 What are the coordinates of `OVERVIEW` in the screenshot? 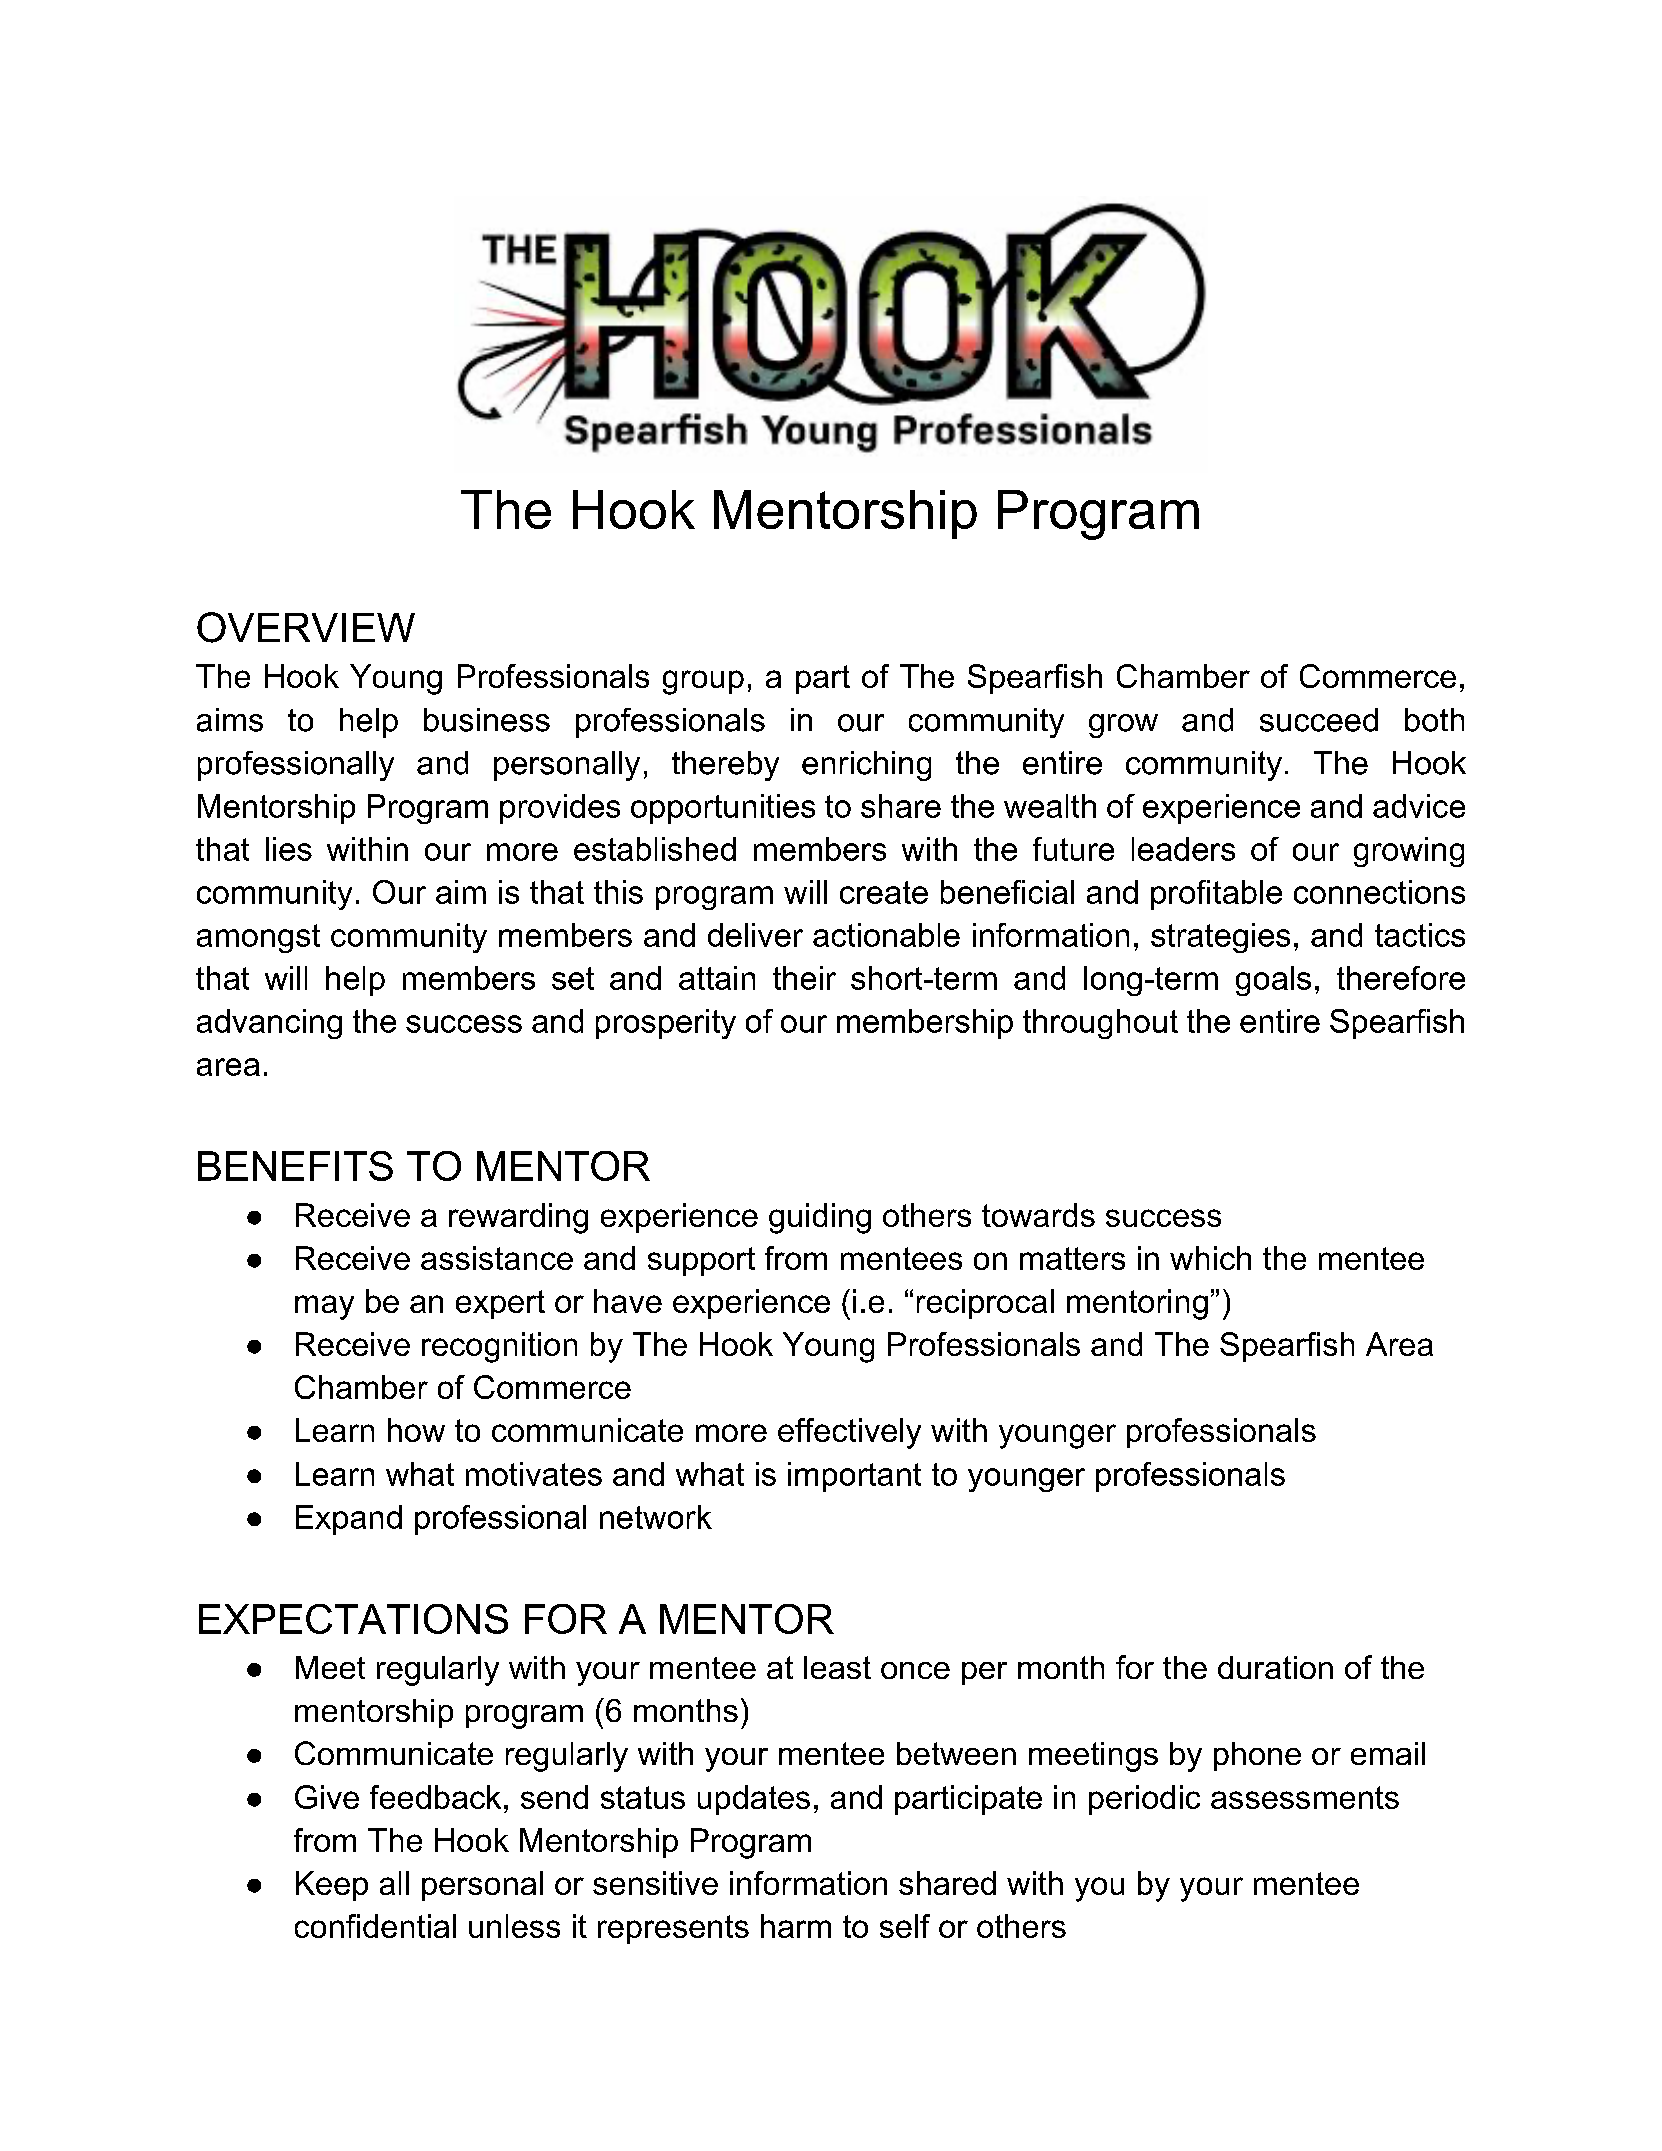 It's located at (306, 627).
